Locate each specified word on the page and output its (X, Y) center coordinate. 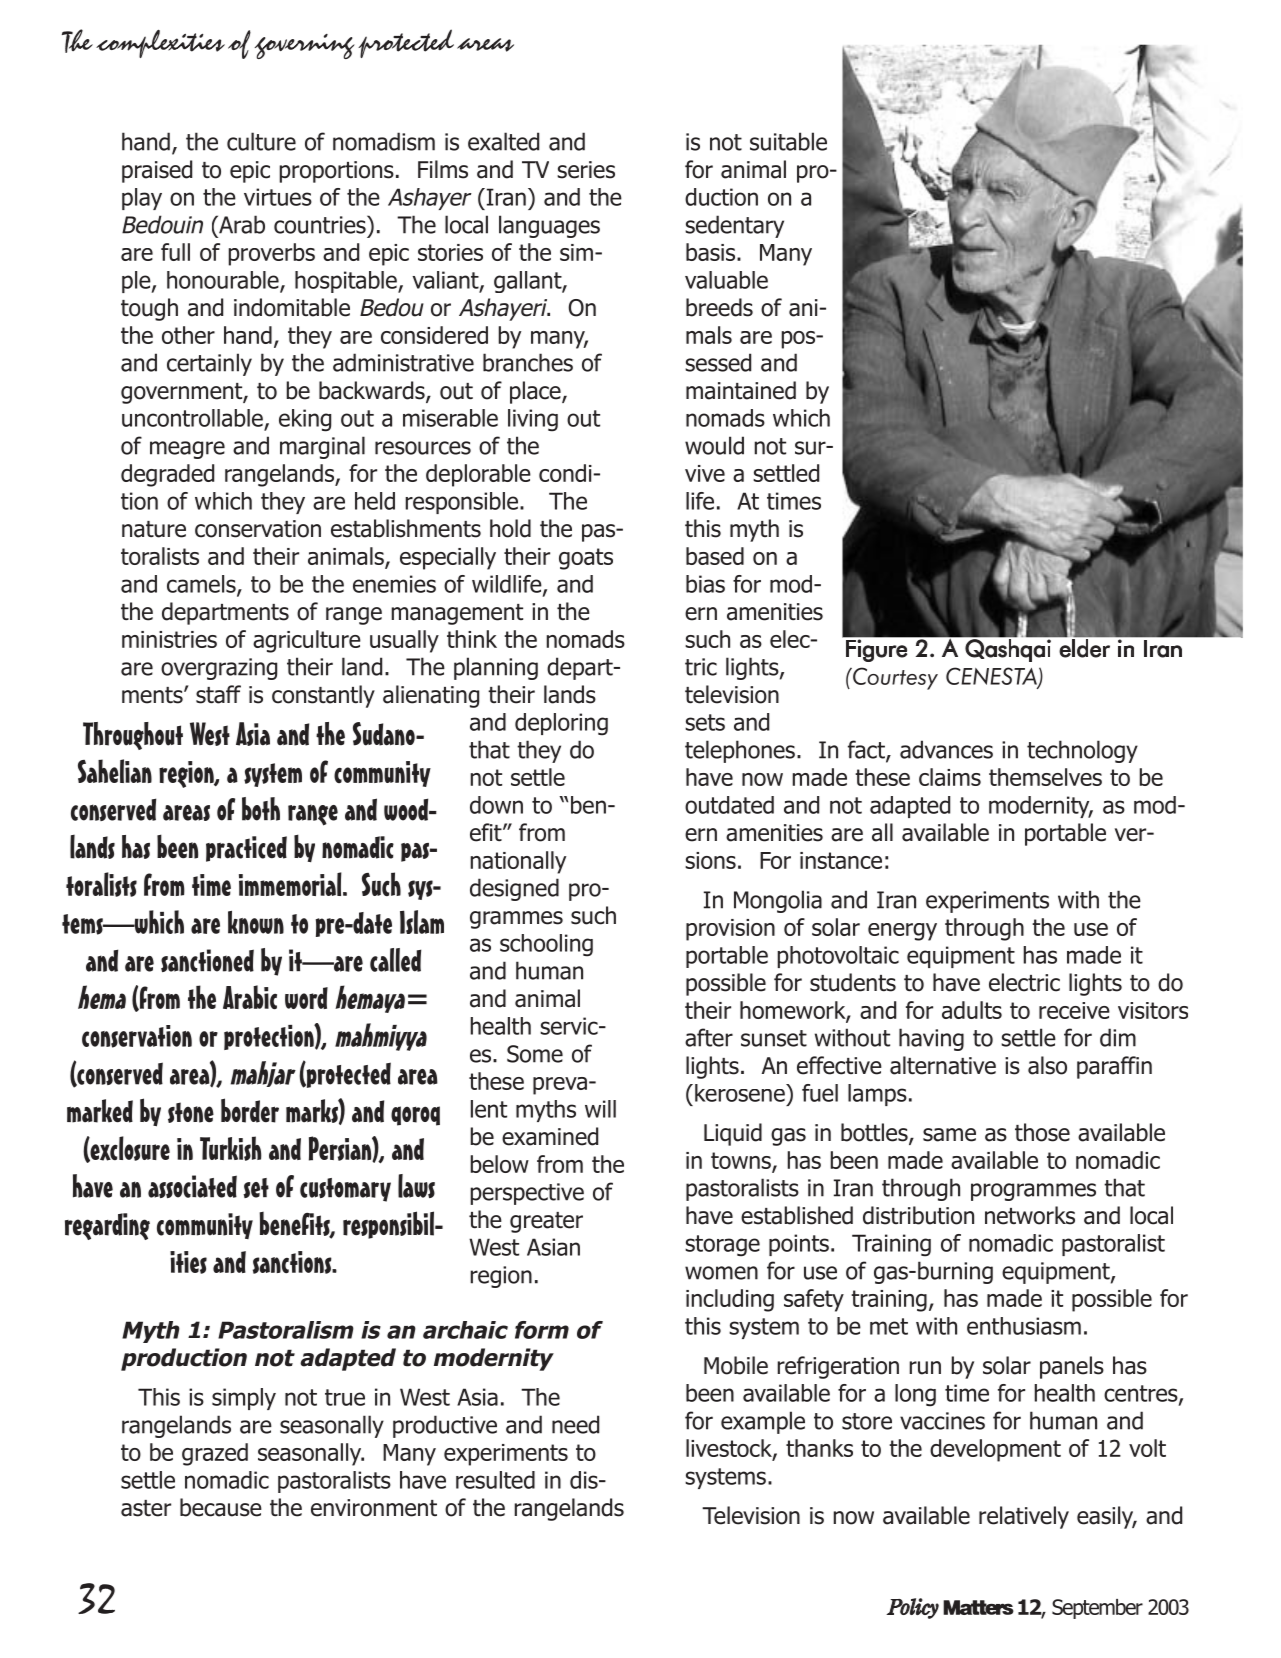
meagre (187, 450)
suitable (788, 141)
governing (305, 46)
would (714, 445)
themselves (1045, 777)
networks (1030, 1215)
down (496, 805)
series (586, 170)
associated (192, 1186)
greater (546, 1222)
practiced (246, 849)
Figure (876, 650)
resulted (495, 1480)
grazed (215, 1454)
